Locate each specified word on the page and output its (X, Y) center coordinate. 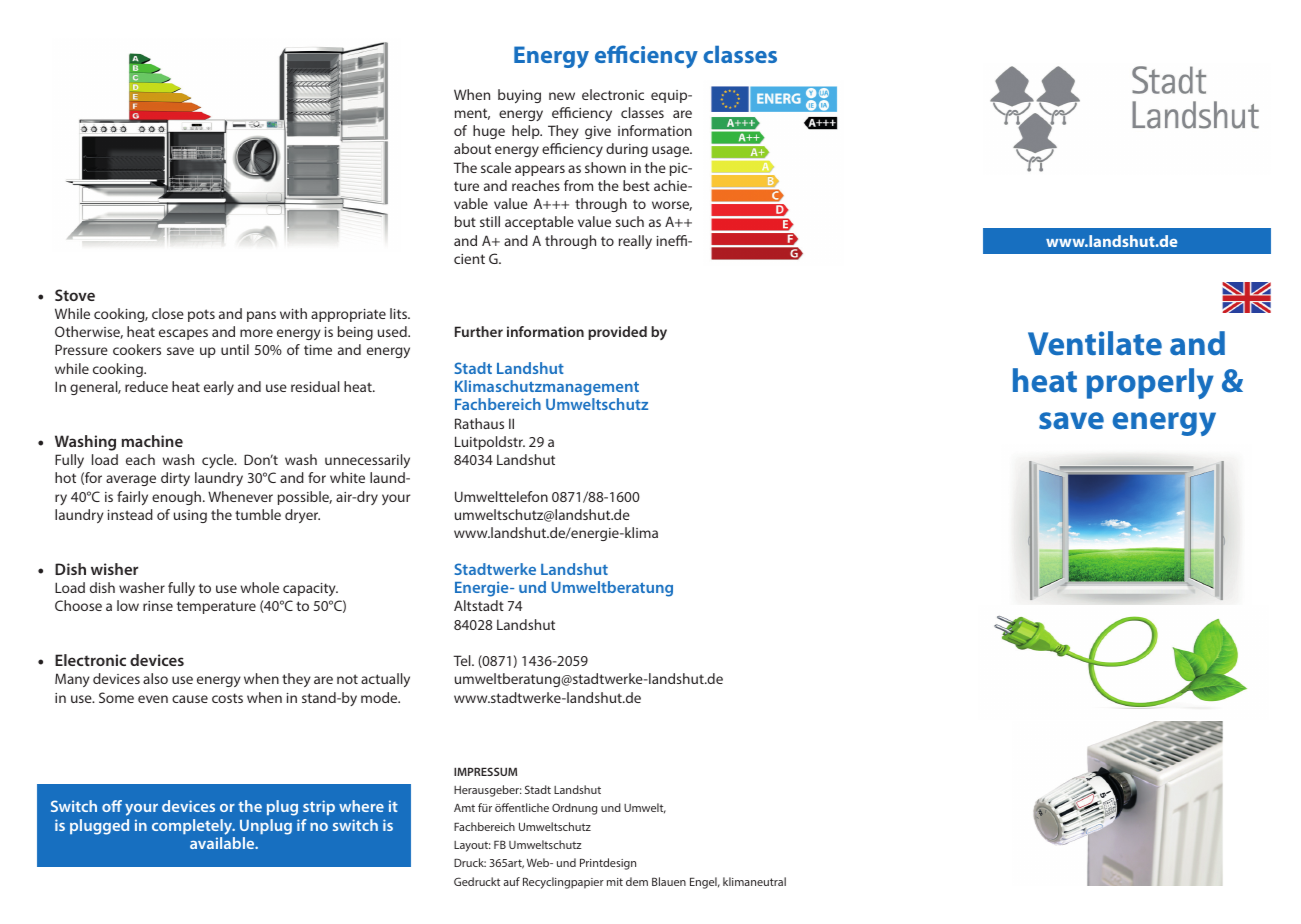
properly (1150, 383)
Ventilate (1095, 343)
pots (201, 315)
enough (176, 498)
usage (672, 151)
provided (617, 333)
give (598, 132)
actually (385, 680)
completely (193, 827)
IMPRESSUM (485, 771)
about (472, 148)
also (155, 678)
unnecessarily (367, 461)
